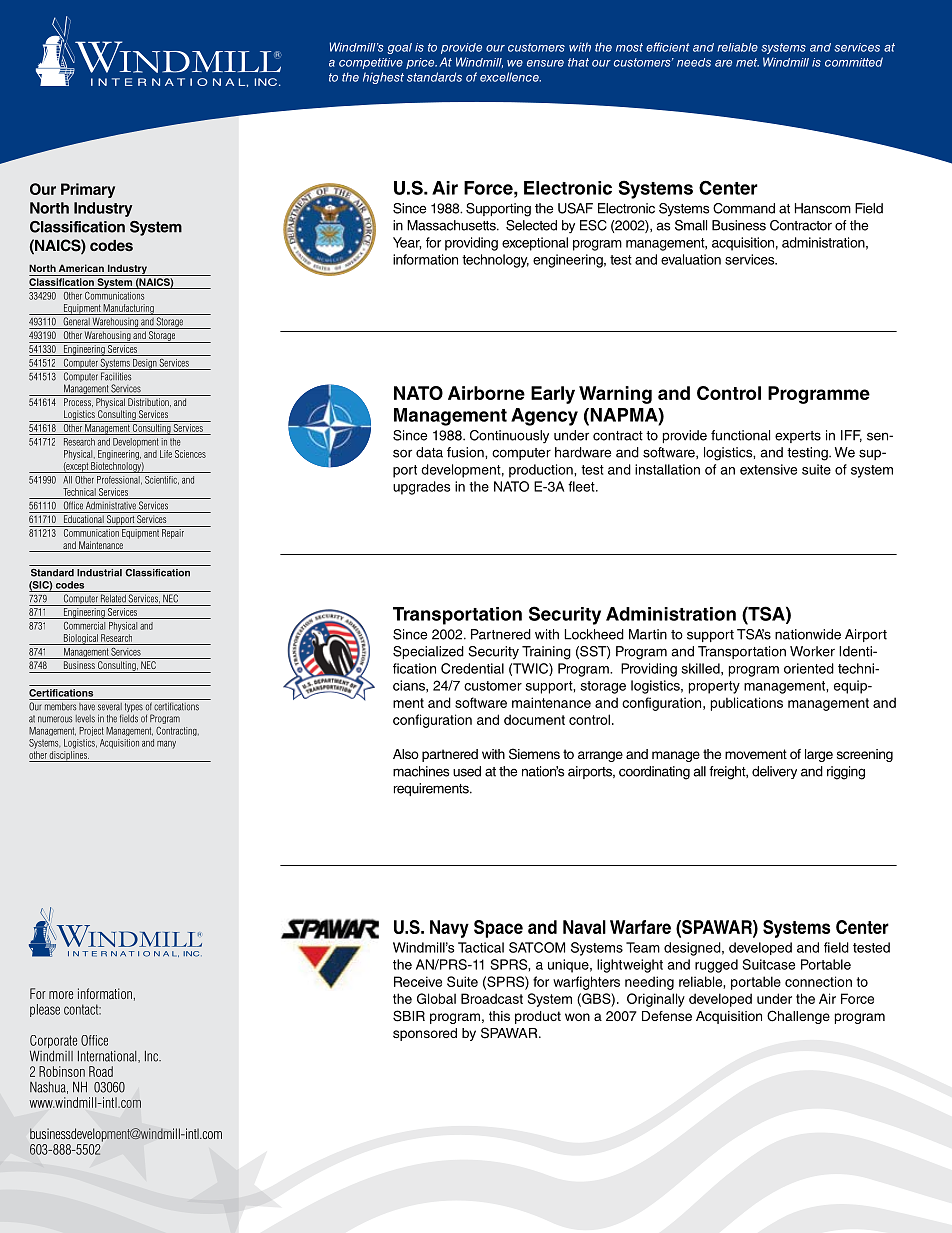  What do you see at coordinates (740, 435) in the document?
I see `functional` at bounding box center [740, 435].
